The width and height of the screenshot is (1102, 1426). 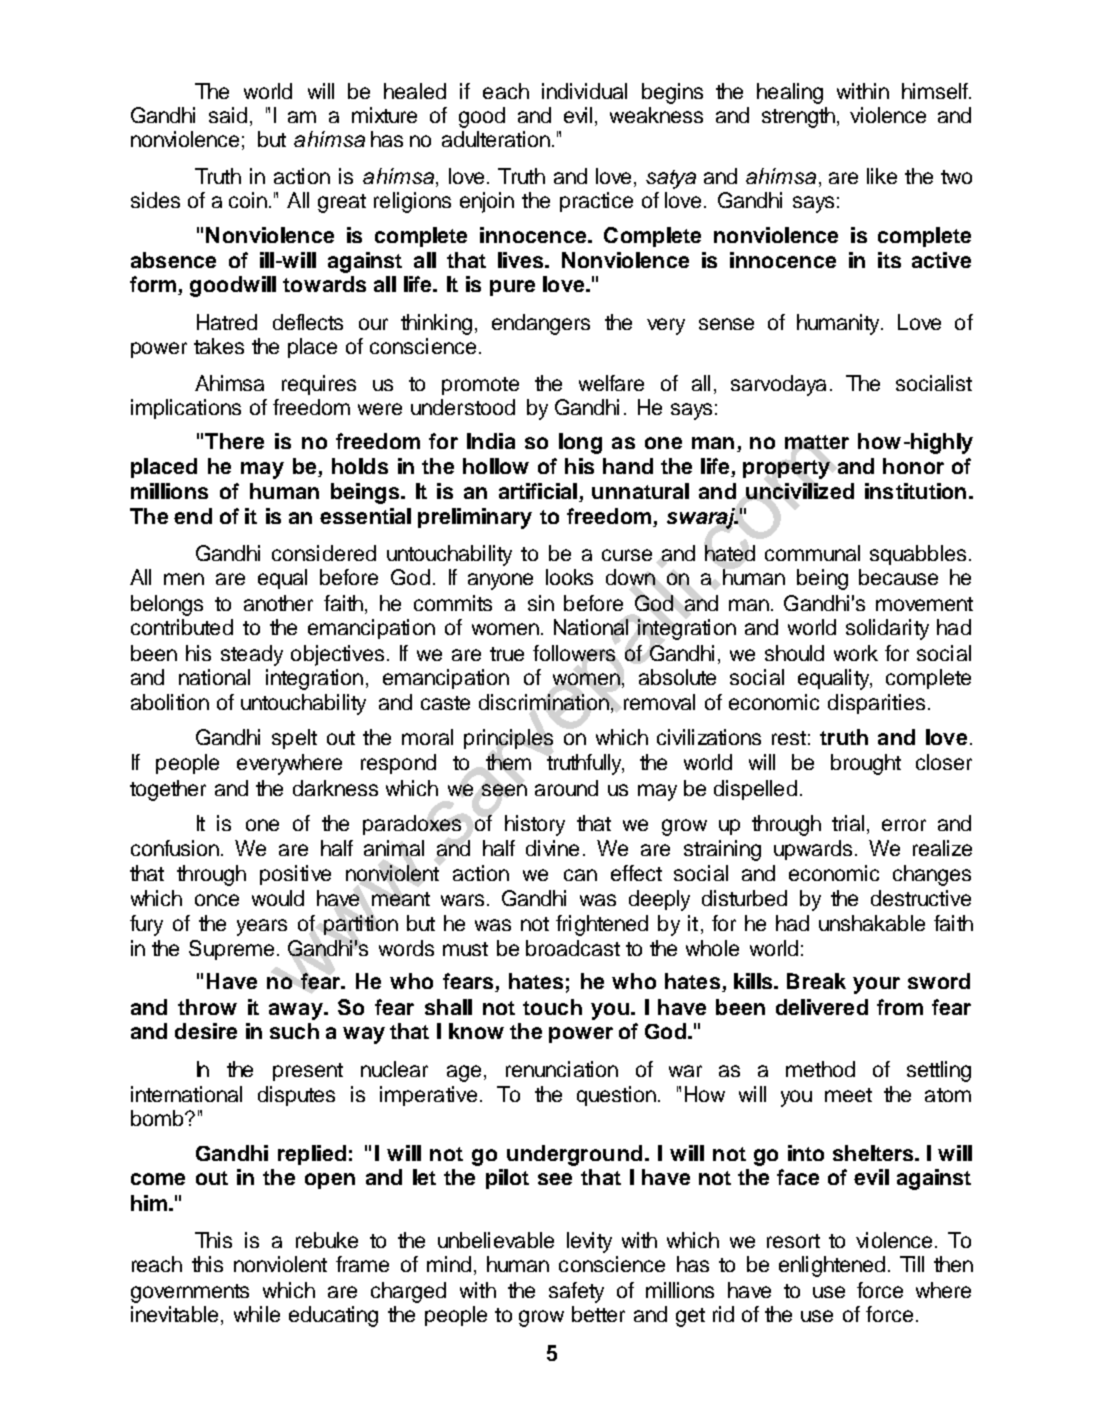 What do you see at coordinates (496, 139) in the screenshot?
I see `adulteration` at bounding box center [496, 139].
